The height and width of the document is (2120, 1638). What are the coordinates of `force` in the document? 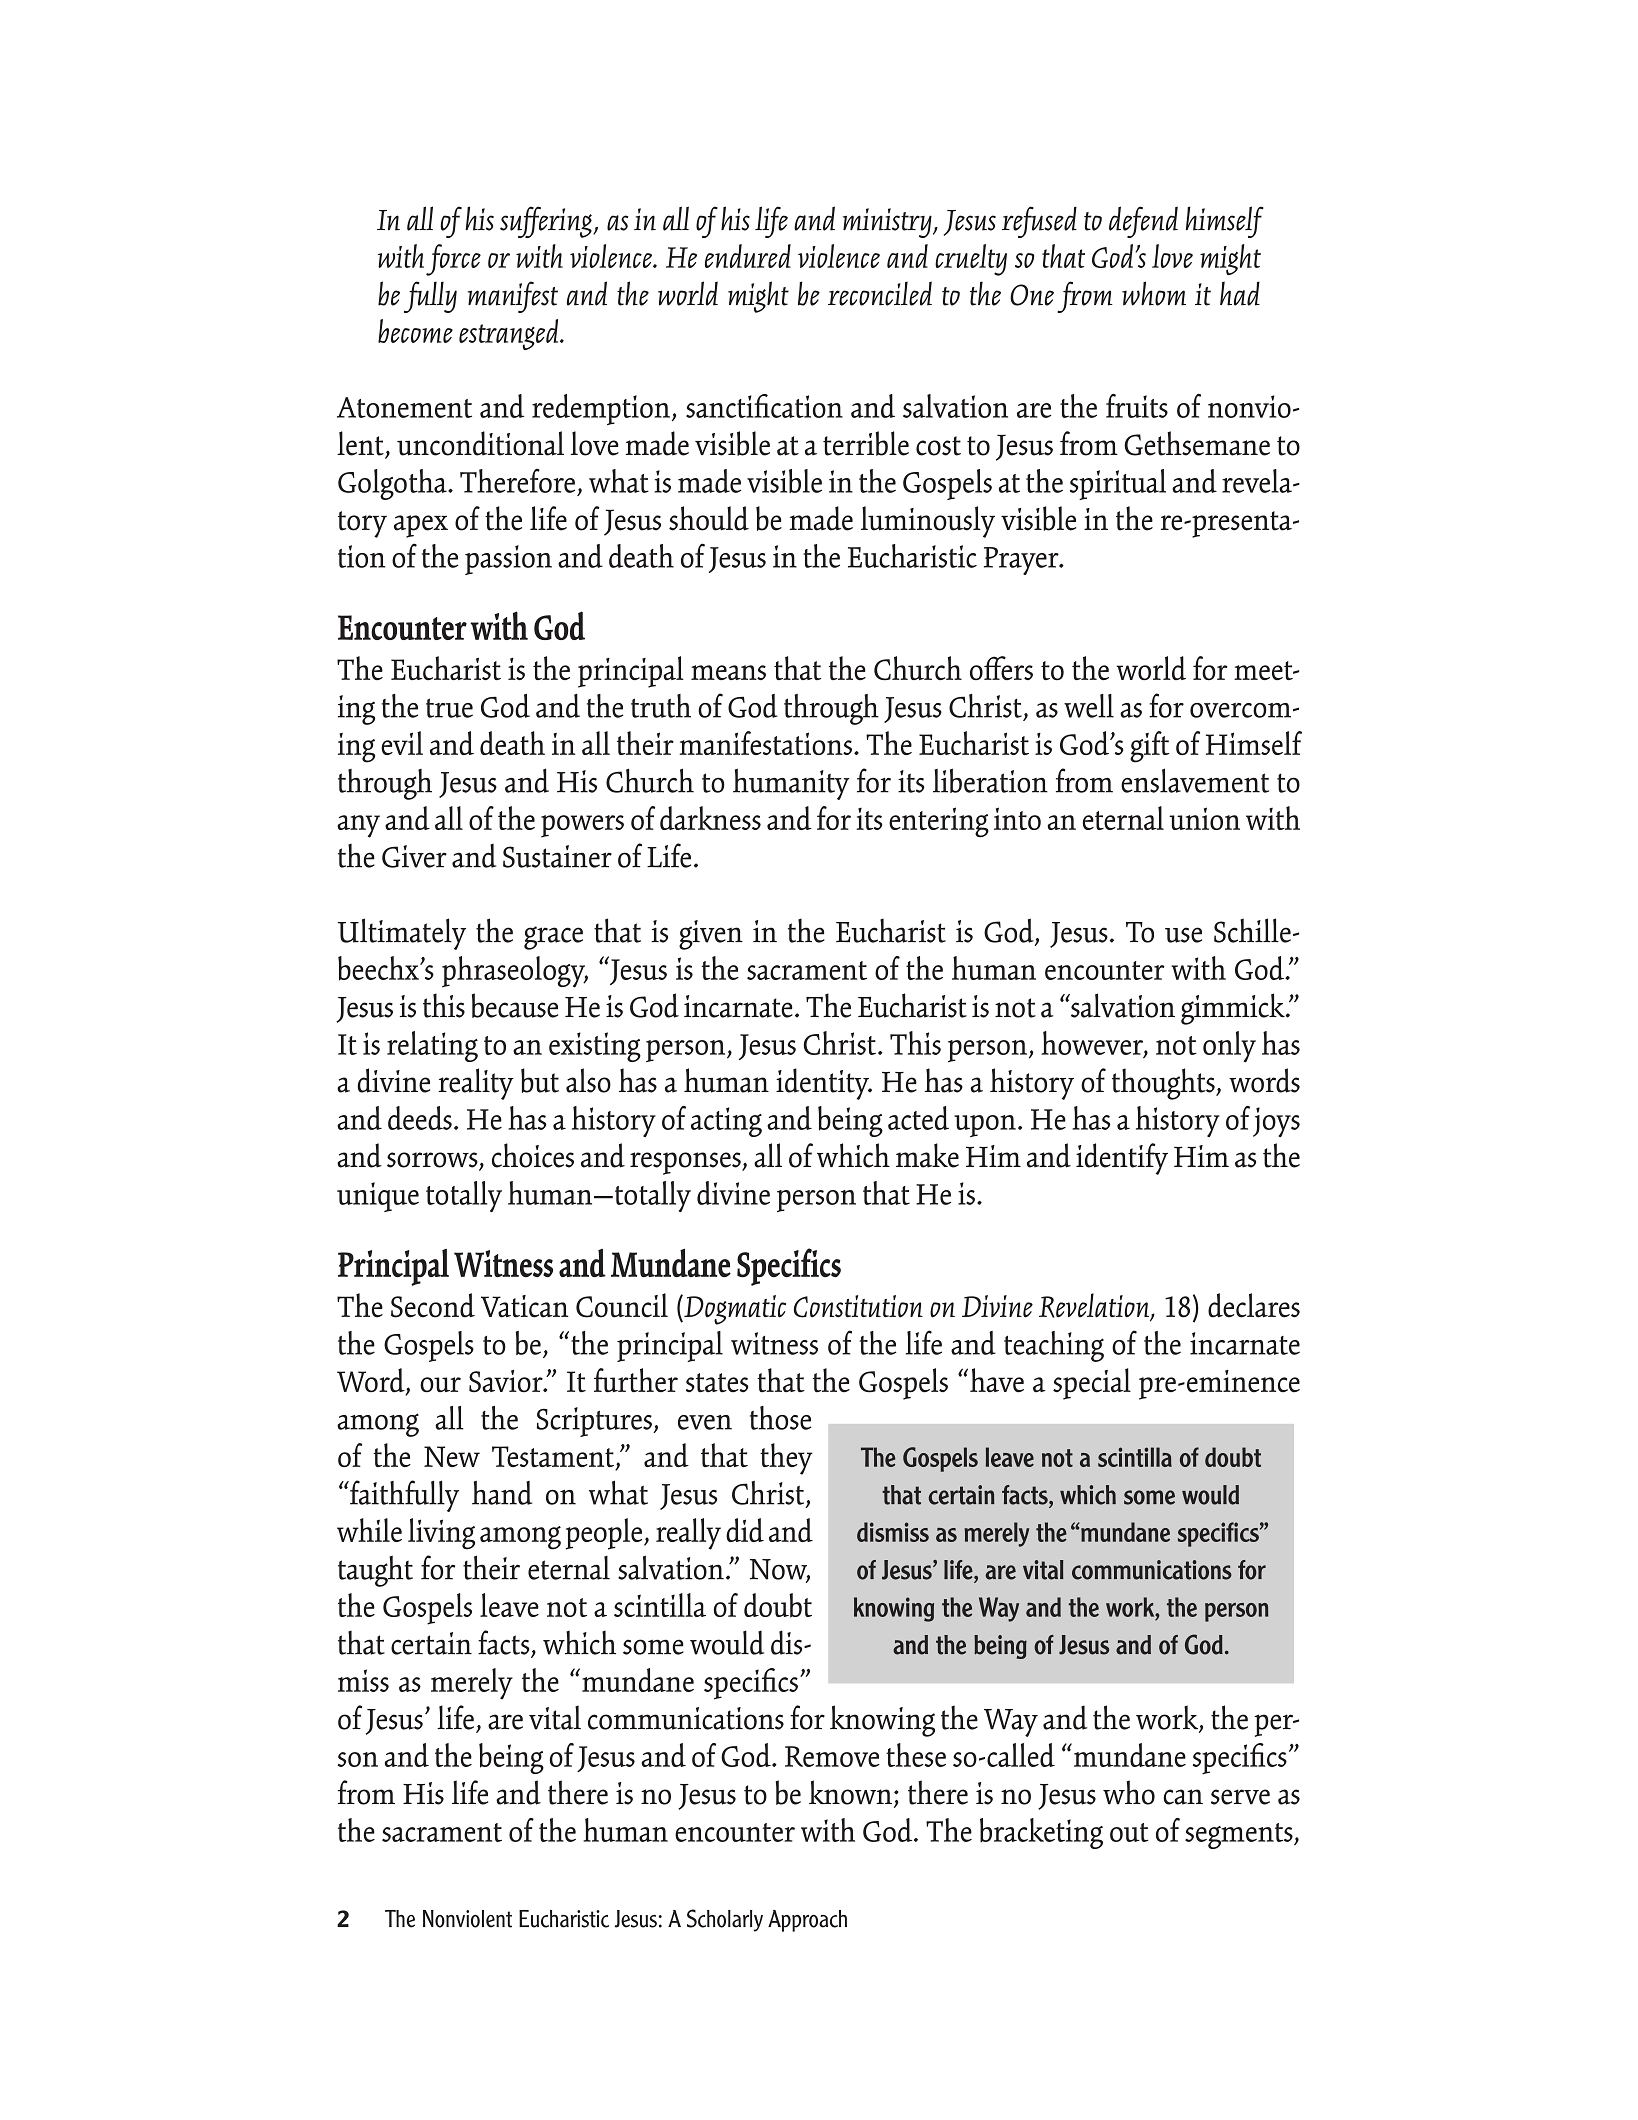 It's located at (453, 260).
